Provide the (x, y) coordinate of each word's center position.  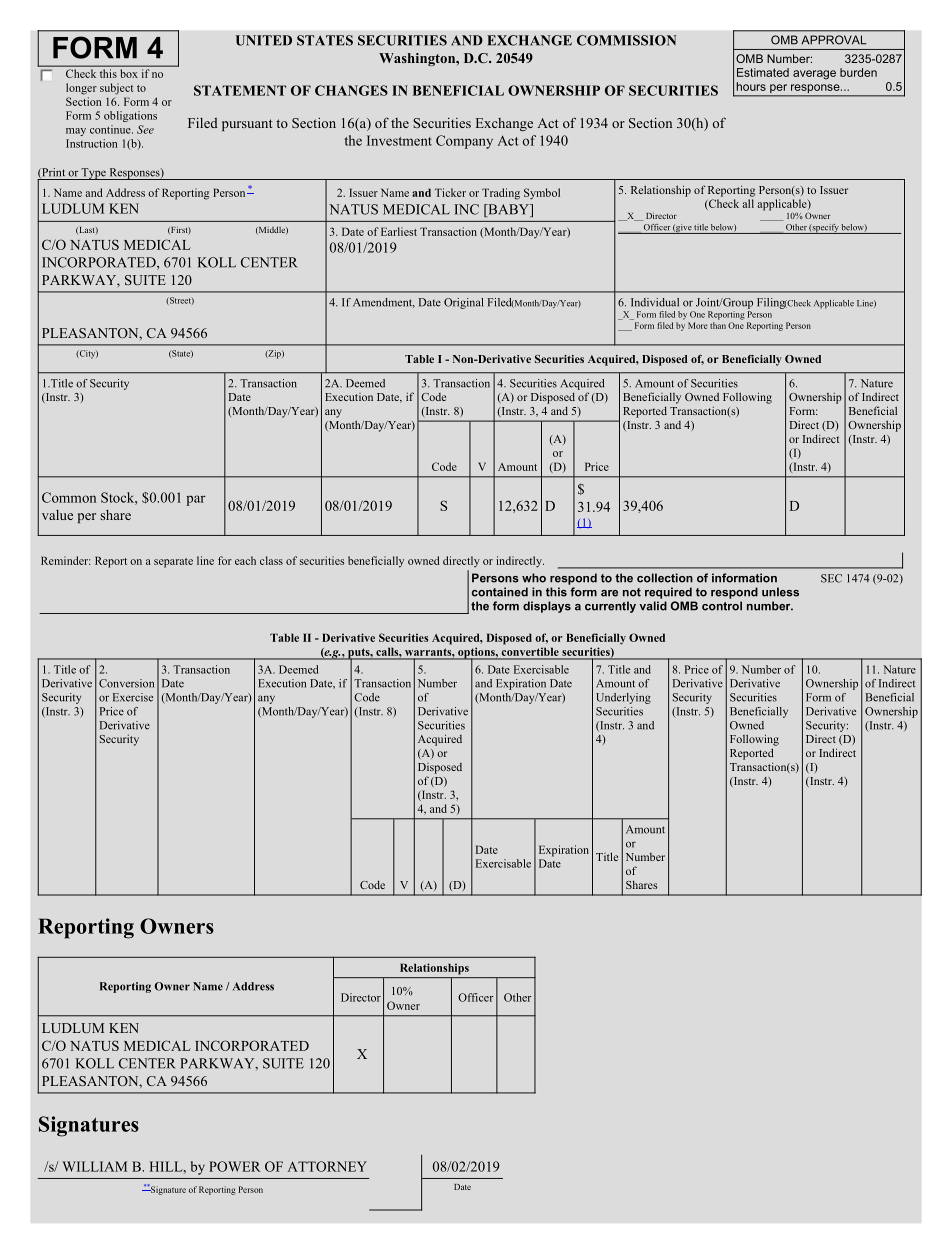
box (129, 73)
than (718, 325)
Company (464, 142)
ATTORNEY (327, 1166)
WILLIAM (94, 1166)
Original (463, 303)
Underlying (623, 698)
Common (69, 497)
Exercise (133, 697)
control (722, 606)
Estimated (763, 72)
